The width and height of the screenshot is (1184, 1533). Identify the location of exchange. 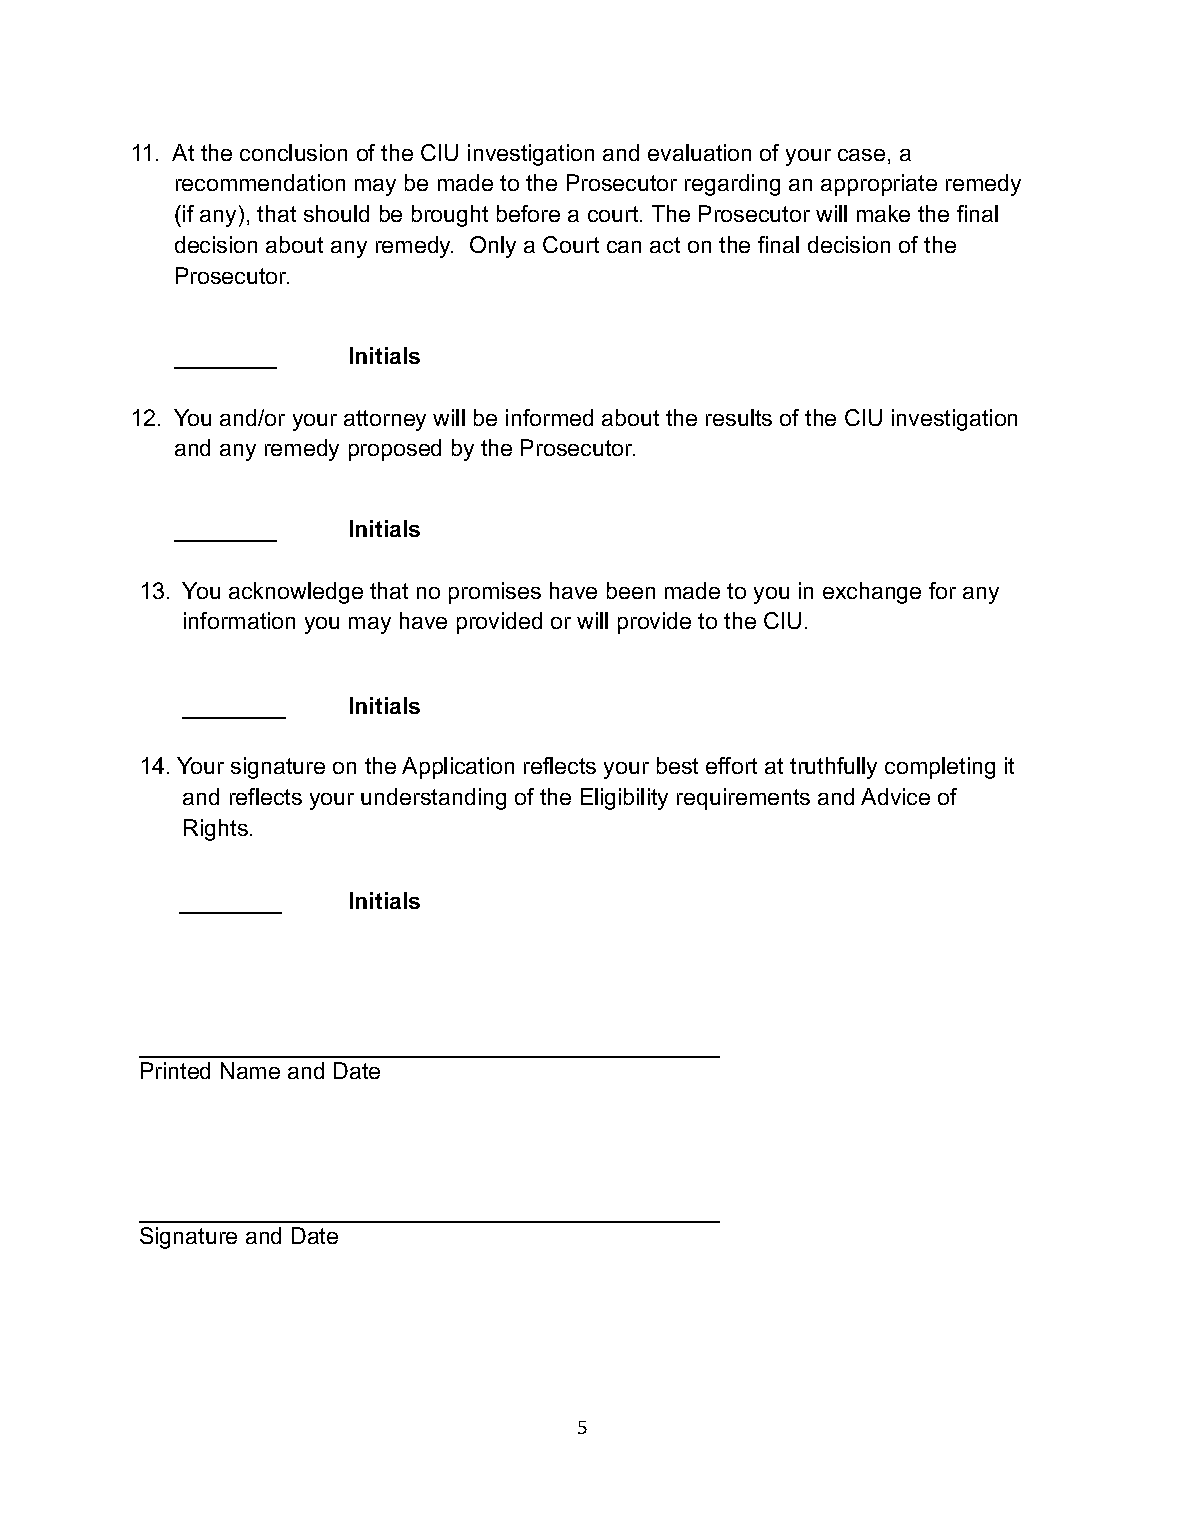
(872, 593).
